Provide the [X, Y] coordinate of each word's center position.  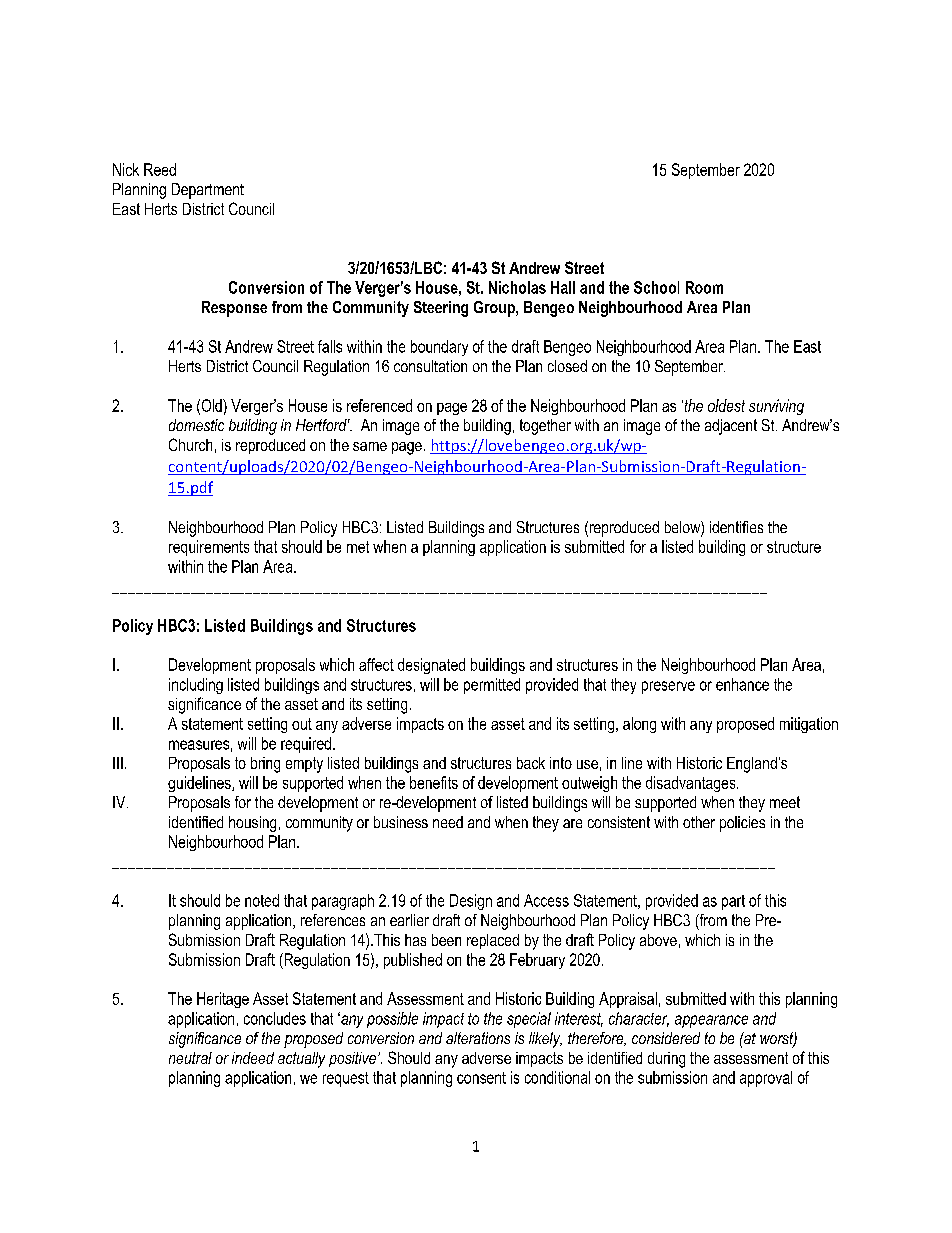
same [370, 446]
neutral [190, 1058]
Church [190, 444]
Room [704, 287]
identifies [736, 527]
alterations [478, 1038]
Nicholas [517, 287]
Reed [160, 169]
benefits [434, 782]
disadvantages [692, 784]
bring [265, 765]
